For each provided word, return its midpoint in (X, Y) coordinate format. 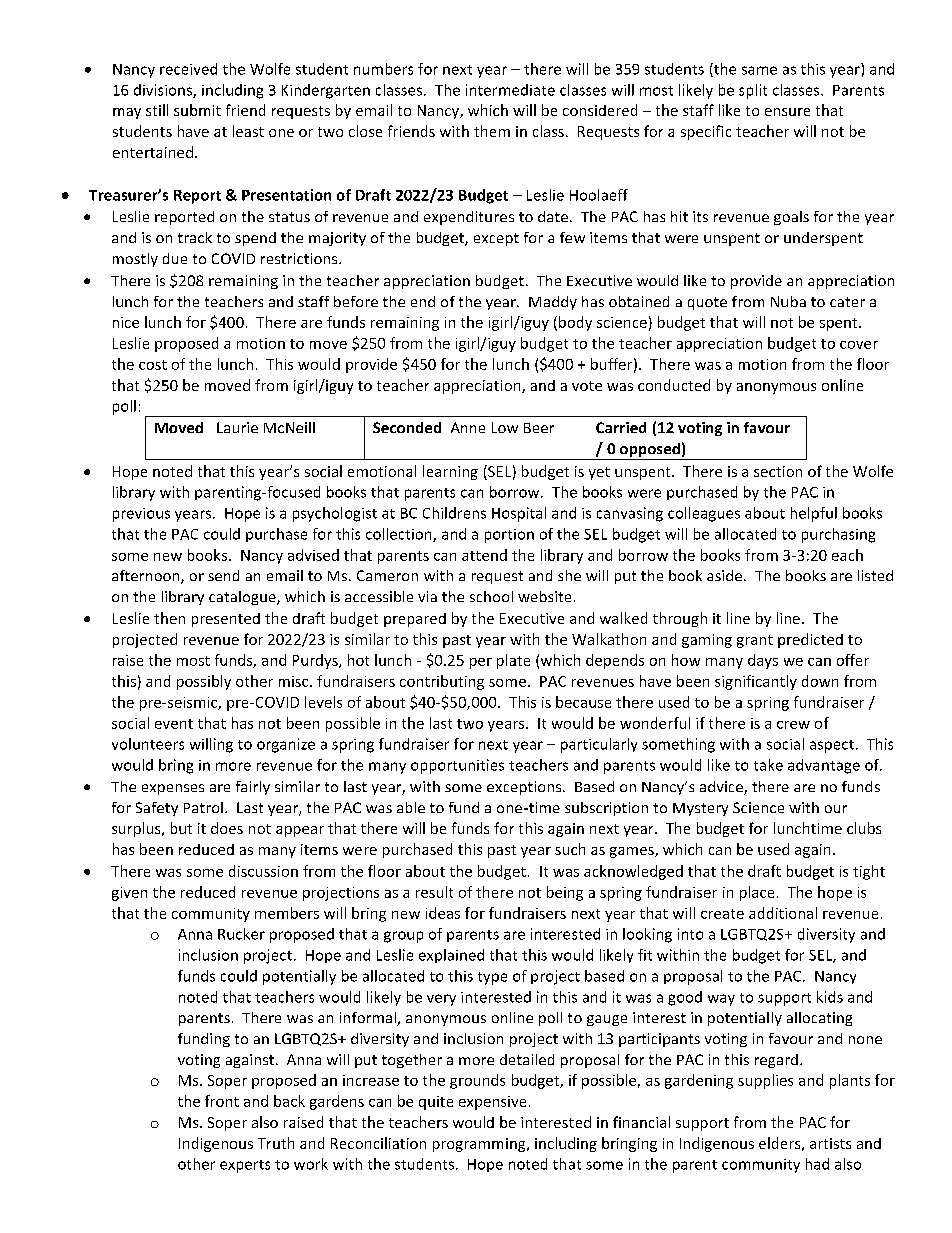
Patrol (203, 807)
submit (197, 110)
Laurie (237, 427)
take (768, 765)
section (778, 471)
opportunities (457, 766)
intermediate (510, 90)
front (222, 1101)
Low (505, 427)
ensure (787, 112)
